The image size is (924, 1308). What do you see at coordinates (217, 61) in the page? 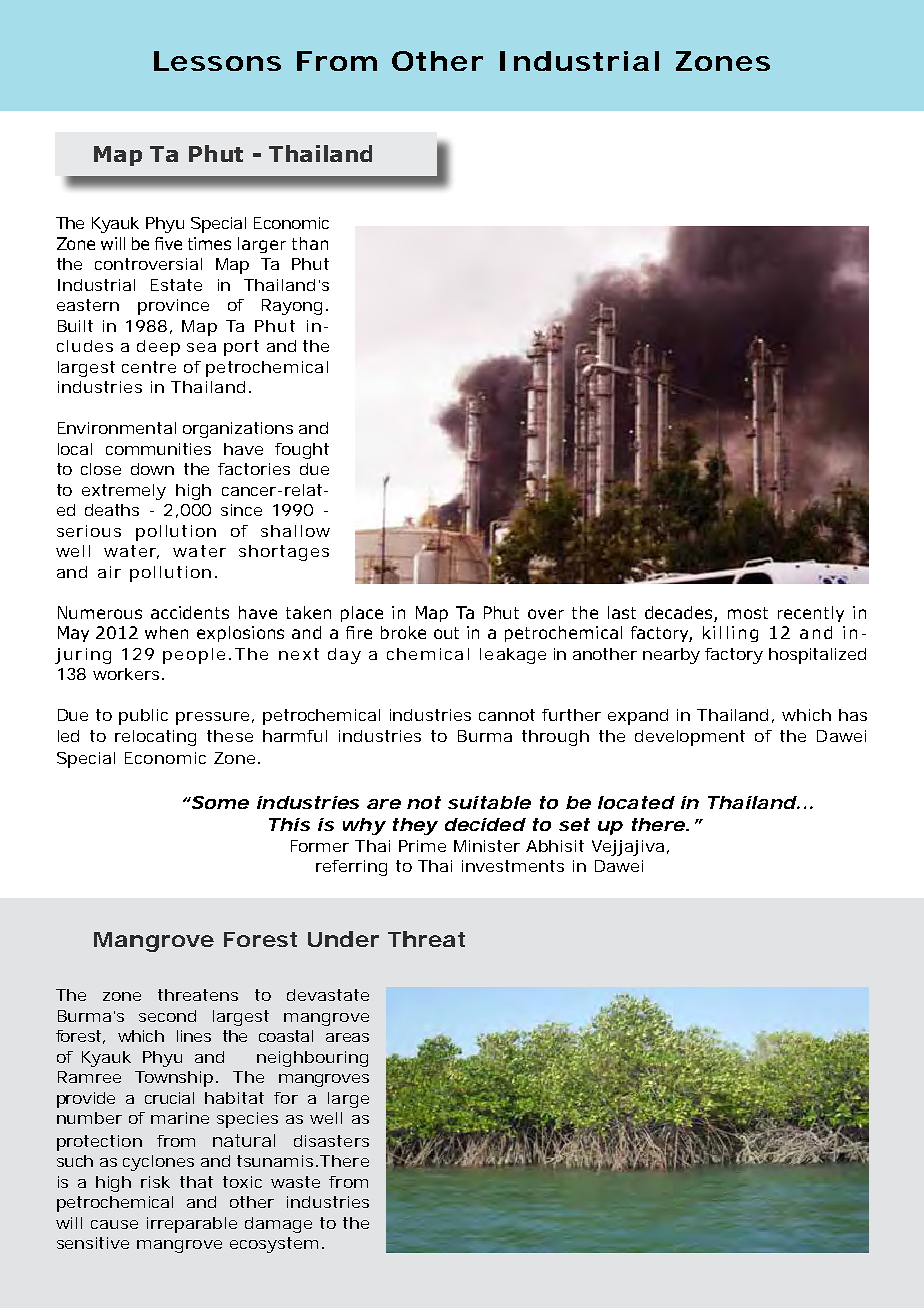
I see `Lessons` at bounding box center [217, 61].
